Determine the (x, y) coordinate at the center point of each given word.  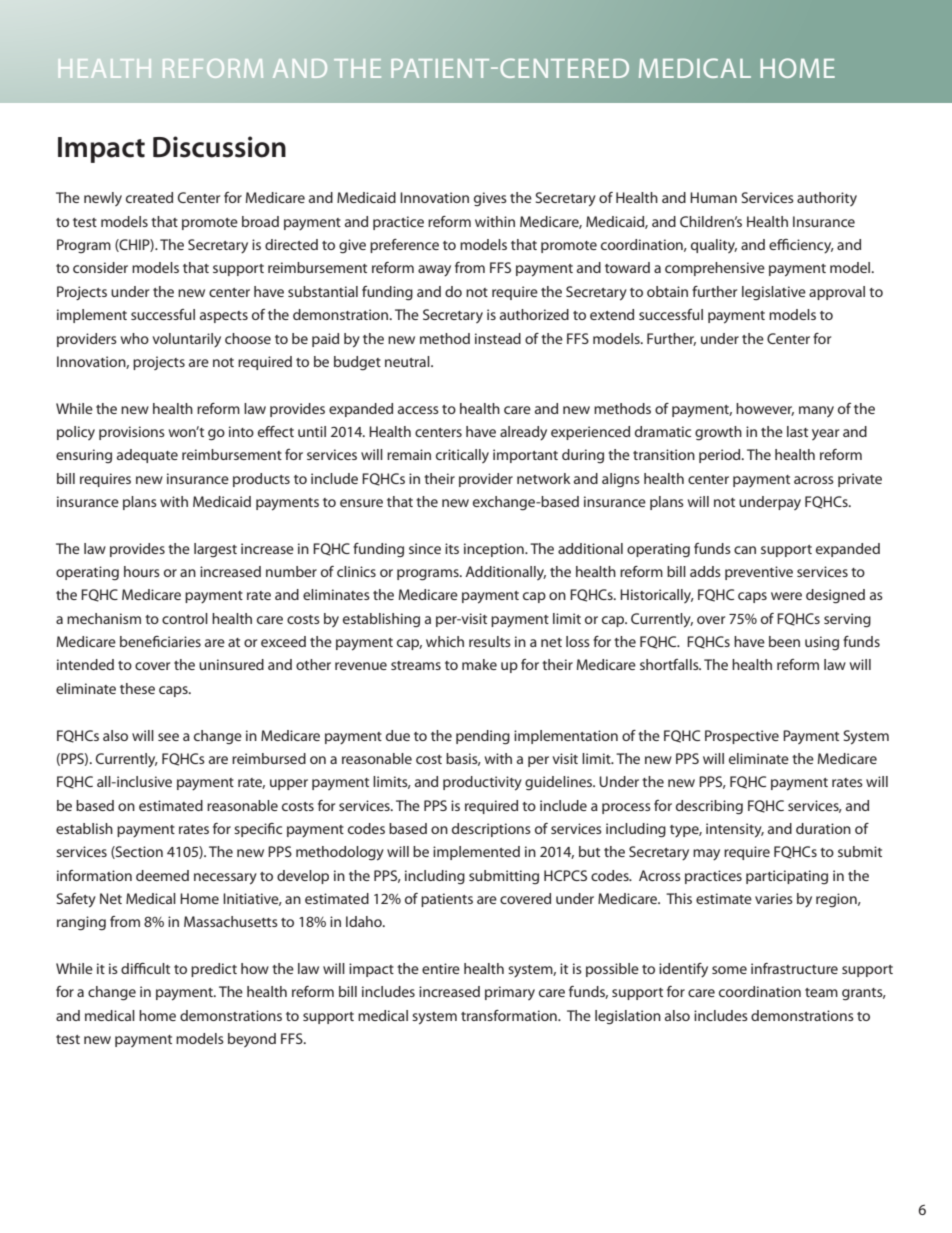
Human (713, 197)
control (185, 618)
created (149, 197)
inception (495, 550)
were (786, 596)
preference (404, 246)
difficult (145, 968)
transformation (510, 1015)
